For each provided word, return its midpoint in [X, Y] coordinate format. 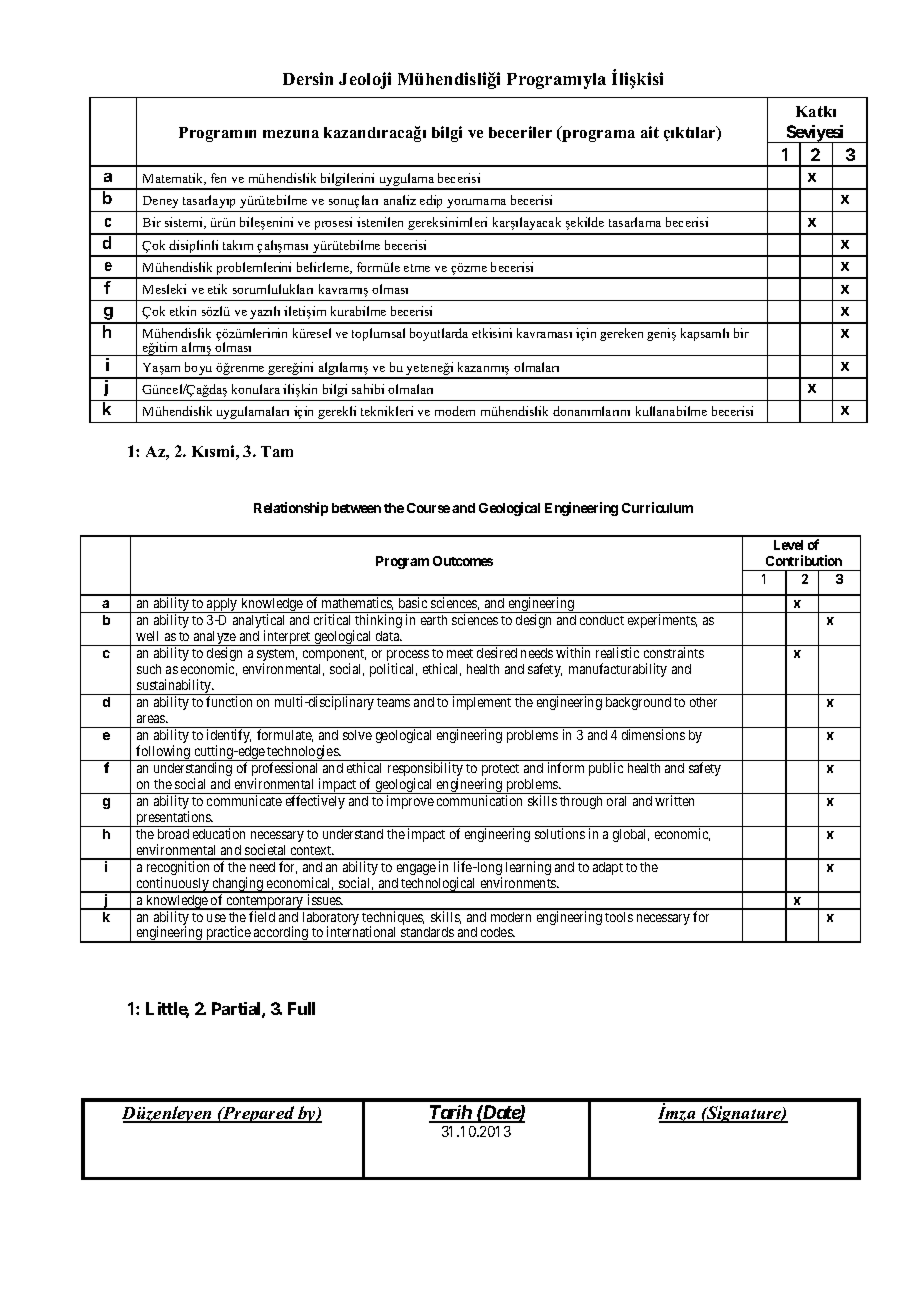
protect [500, 771]
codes [497, 932]
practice [228, 934]
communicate [244, 800]
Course [428, 508]
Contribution [804, 560]
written [674, 800]
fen [218, 178]
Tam [277, 451]
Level [788, 545]
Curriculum [657, 507]
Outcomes [463, 561]
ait [650, 132]
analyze [215, 638]
